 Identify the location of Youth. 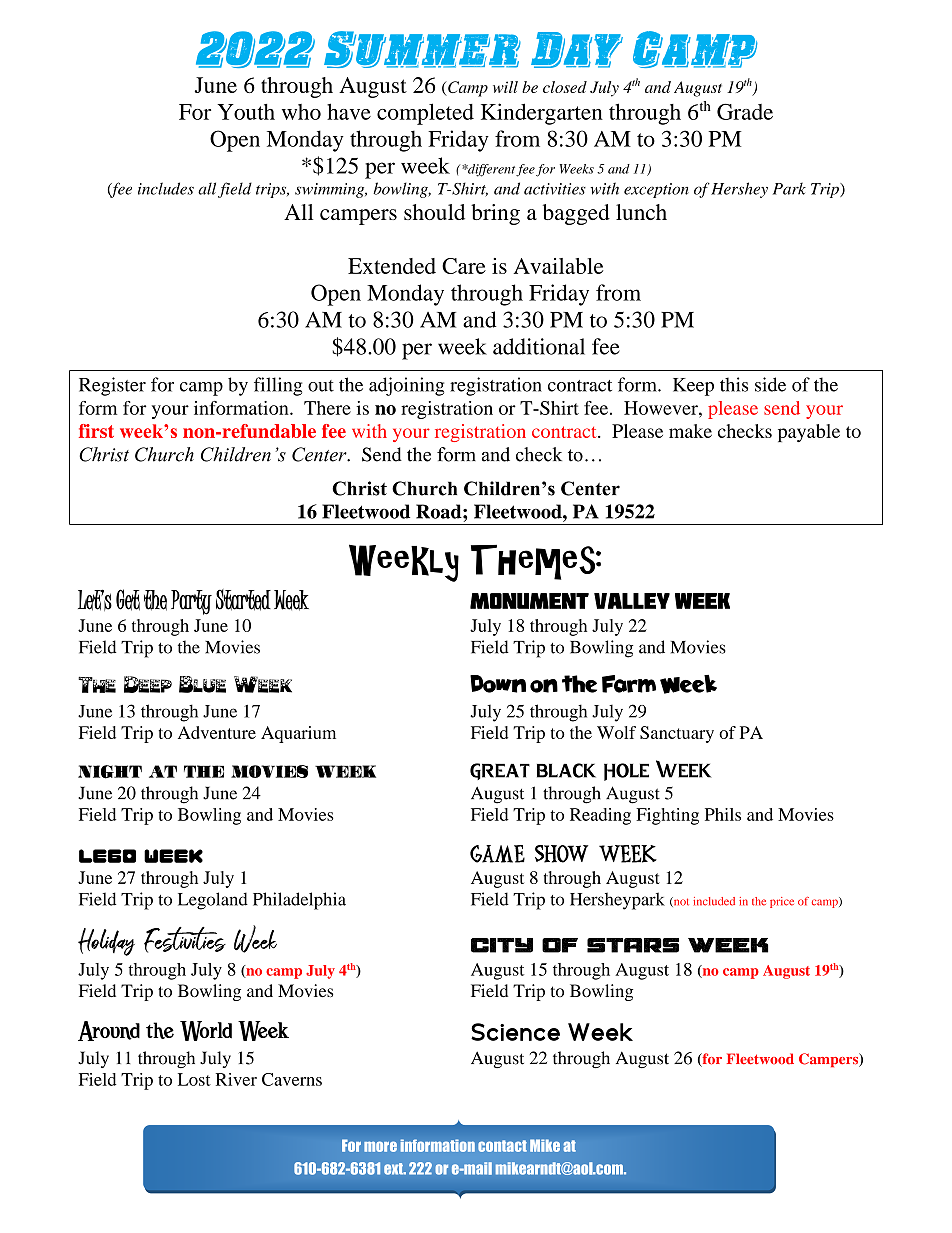
(246, 112).
